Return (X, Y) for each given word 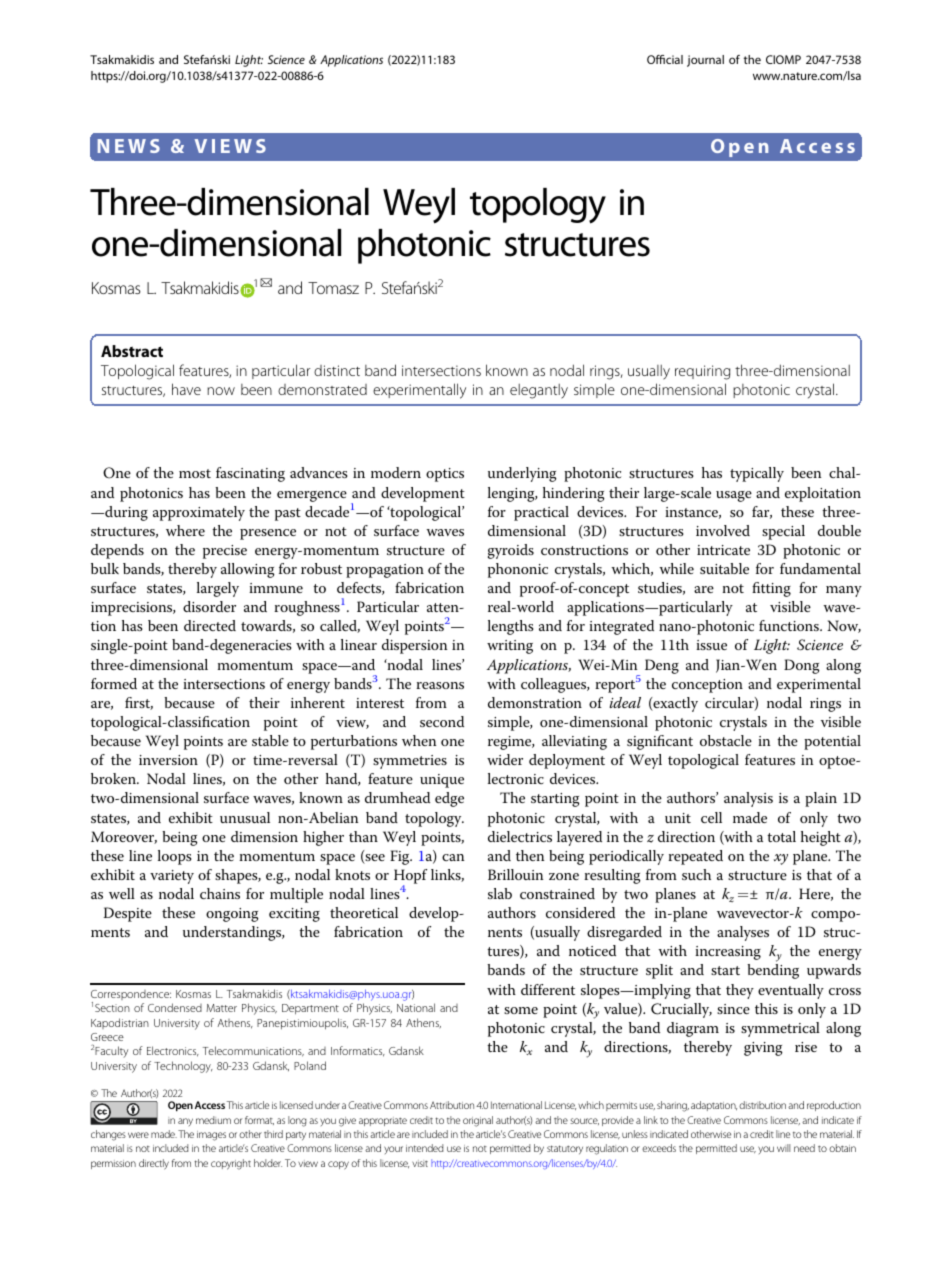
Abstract (132, 351)
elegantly (539, 391)
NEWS (129, 146)
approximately (199, 513)
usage (734, 496)
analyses (743, 933)
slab (500, 893)
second (442, 721)
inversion (168, 760)
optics (445, 475)
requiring (702, 372)
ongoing (232, 915)
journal (705, 61)
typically (757, 474)
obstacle (726, 740)
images (211, 1136)
